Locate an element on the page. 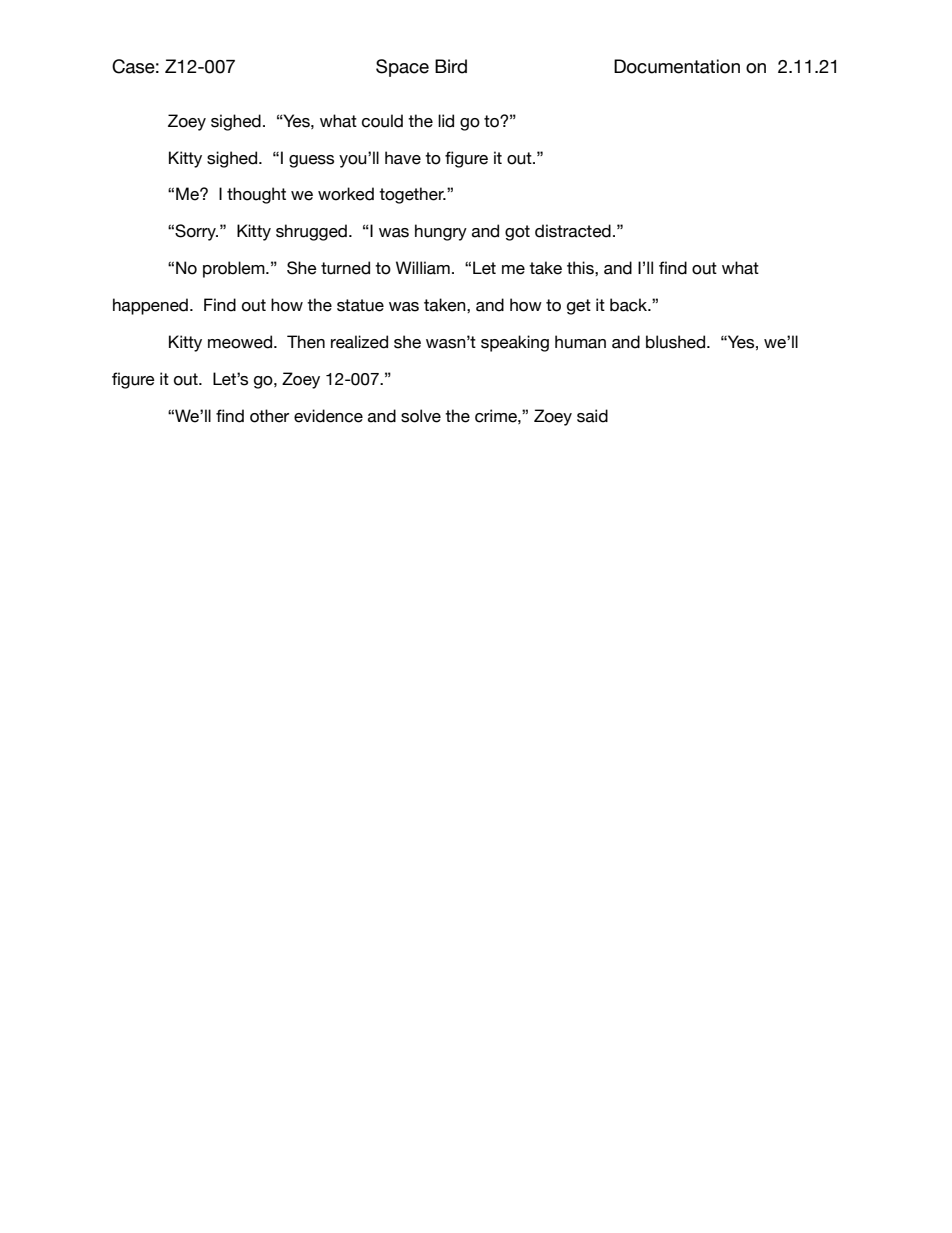 The width and height of the page is (952, 1233). Space is located at coordinates (402, 68).
